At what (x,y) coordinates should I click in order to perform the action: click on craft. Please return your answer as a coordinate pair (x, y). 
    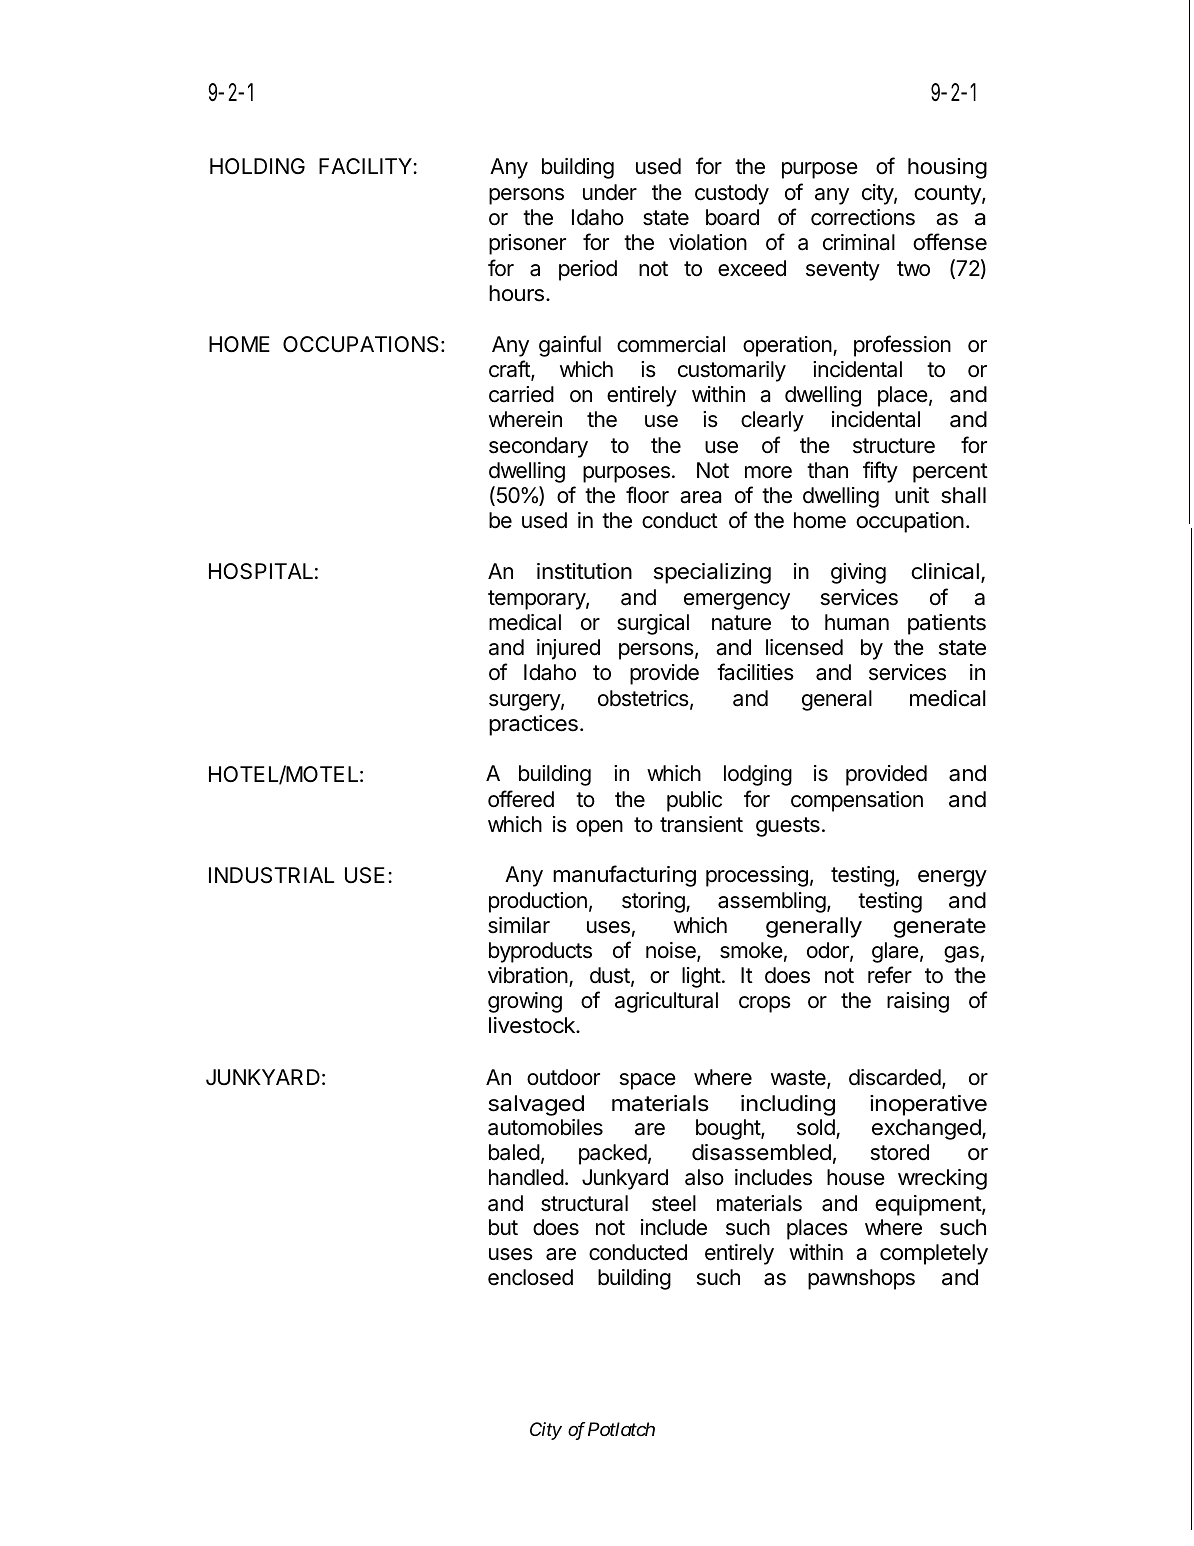
    Looking at the image, I should click on (510, 370).
